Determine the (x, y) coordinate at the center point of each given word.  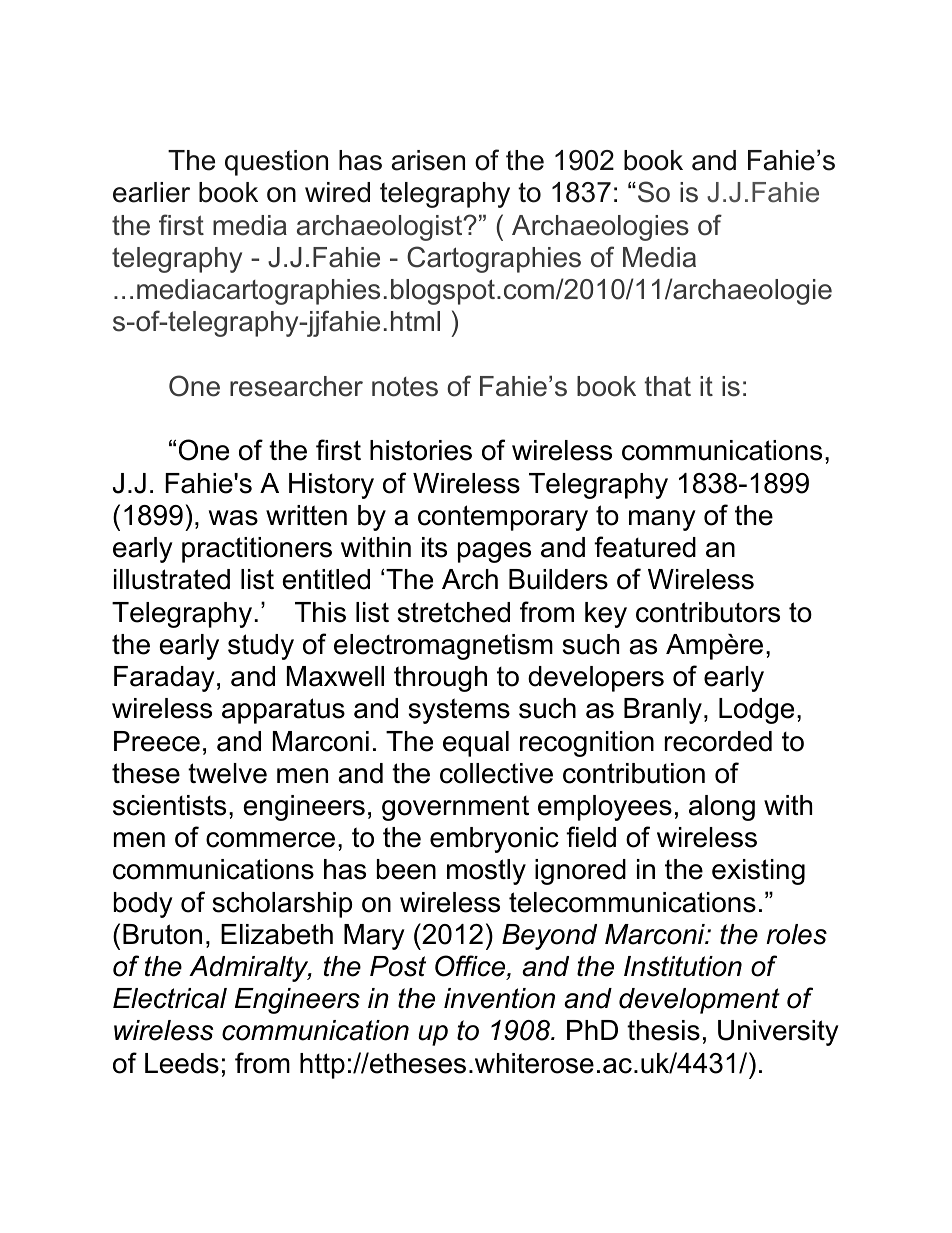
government (455, 808)
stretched (454, 612)
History (331, 486)
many (662, 520)
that (668, 386)
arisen (428, 160)
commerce (270, 840)
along (722, 808)
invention (499, 998)
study (261, 647)
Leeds (182, 1063)
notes (405, 387)
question (276, 163)
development (699, 1001)
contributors (708, 612)
